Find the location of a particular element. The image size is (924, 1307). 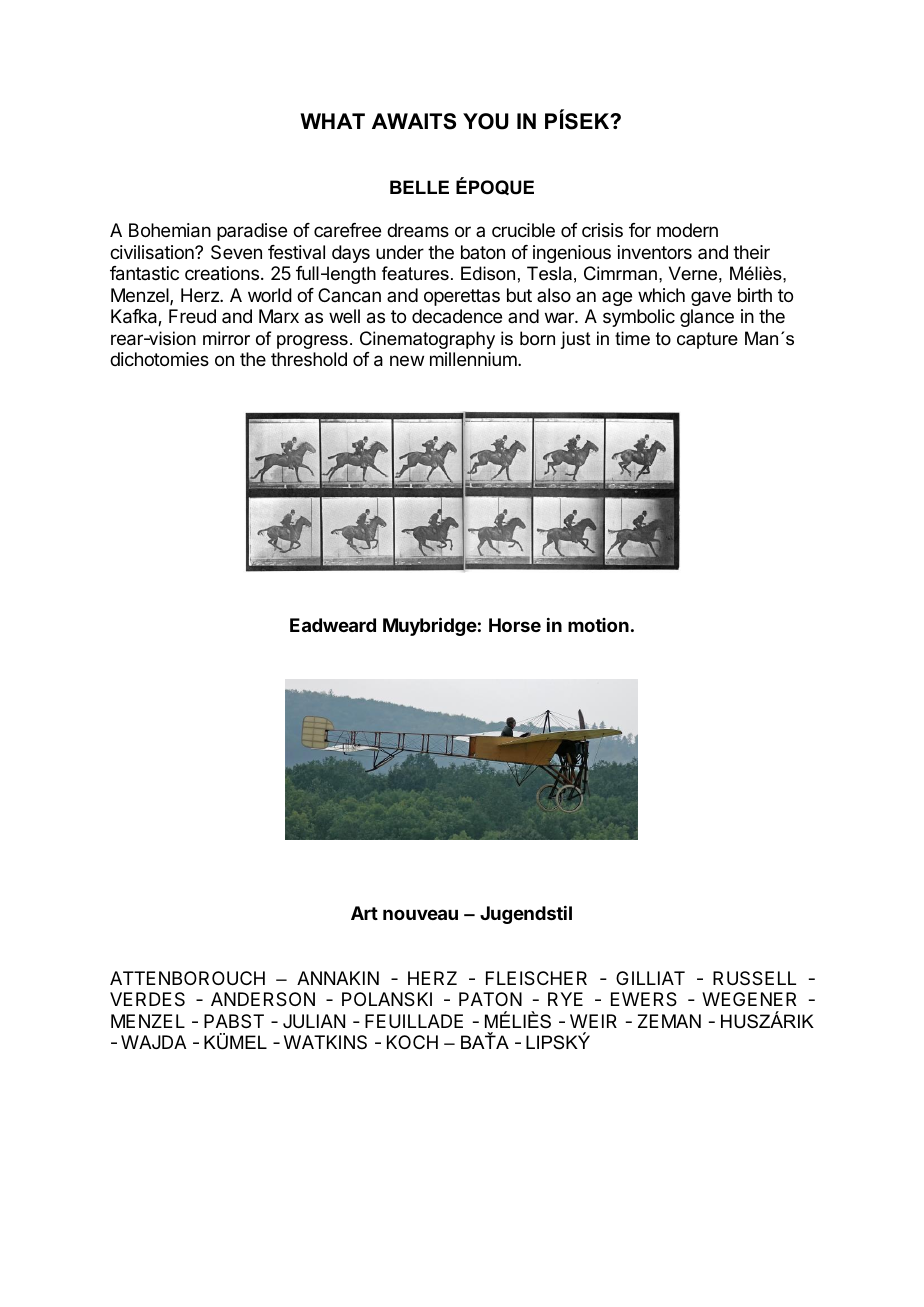

Horse is located at coordinates (515, 625).
